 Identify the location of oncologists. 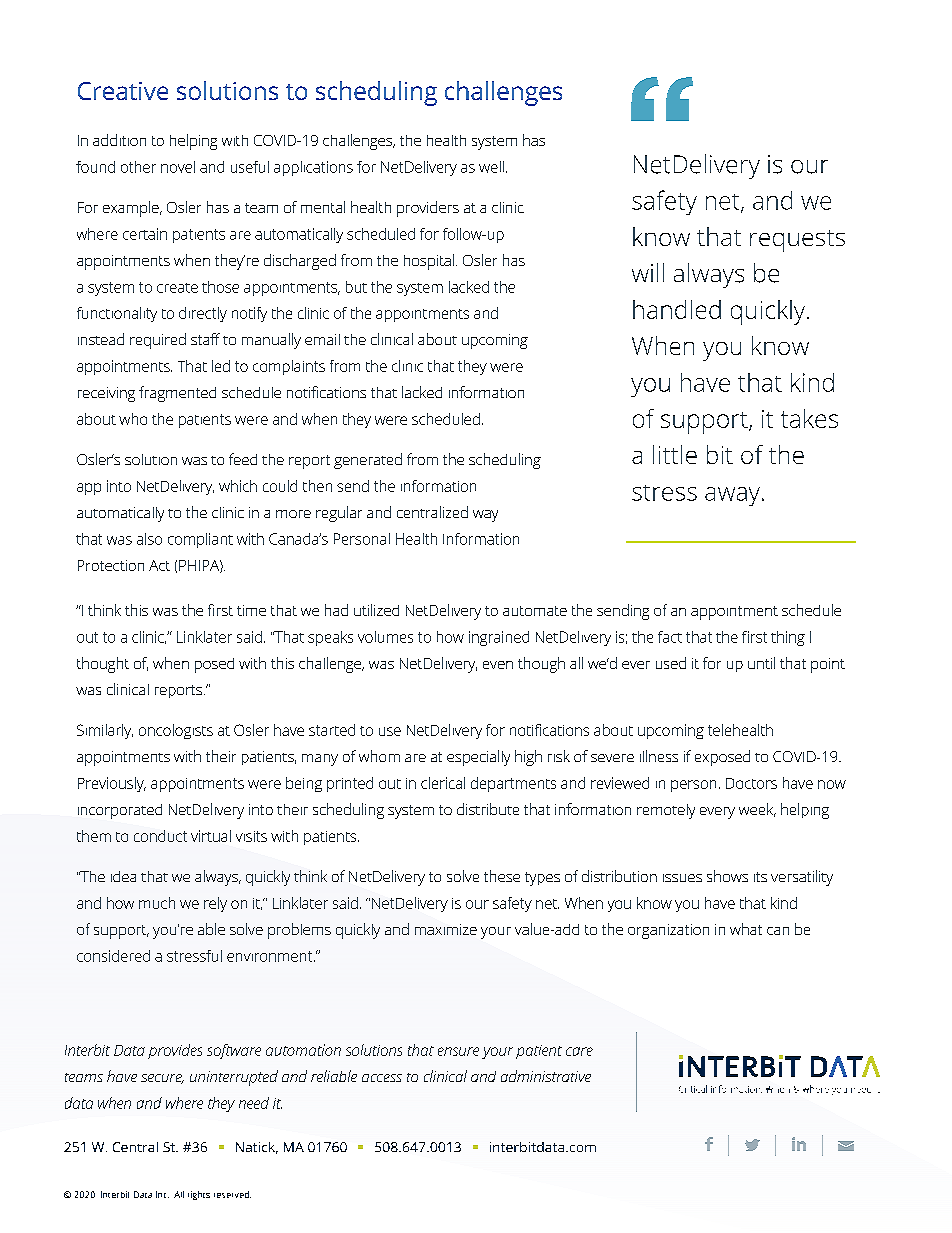
(176, 731).
